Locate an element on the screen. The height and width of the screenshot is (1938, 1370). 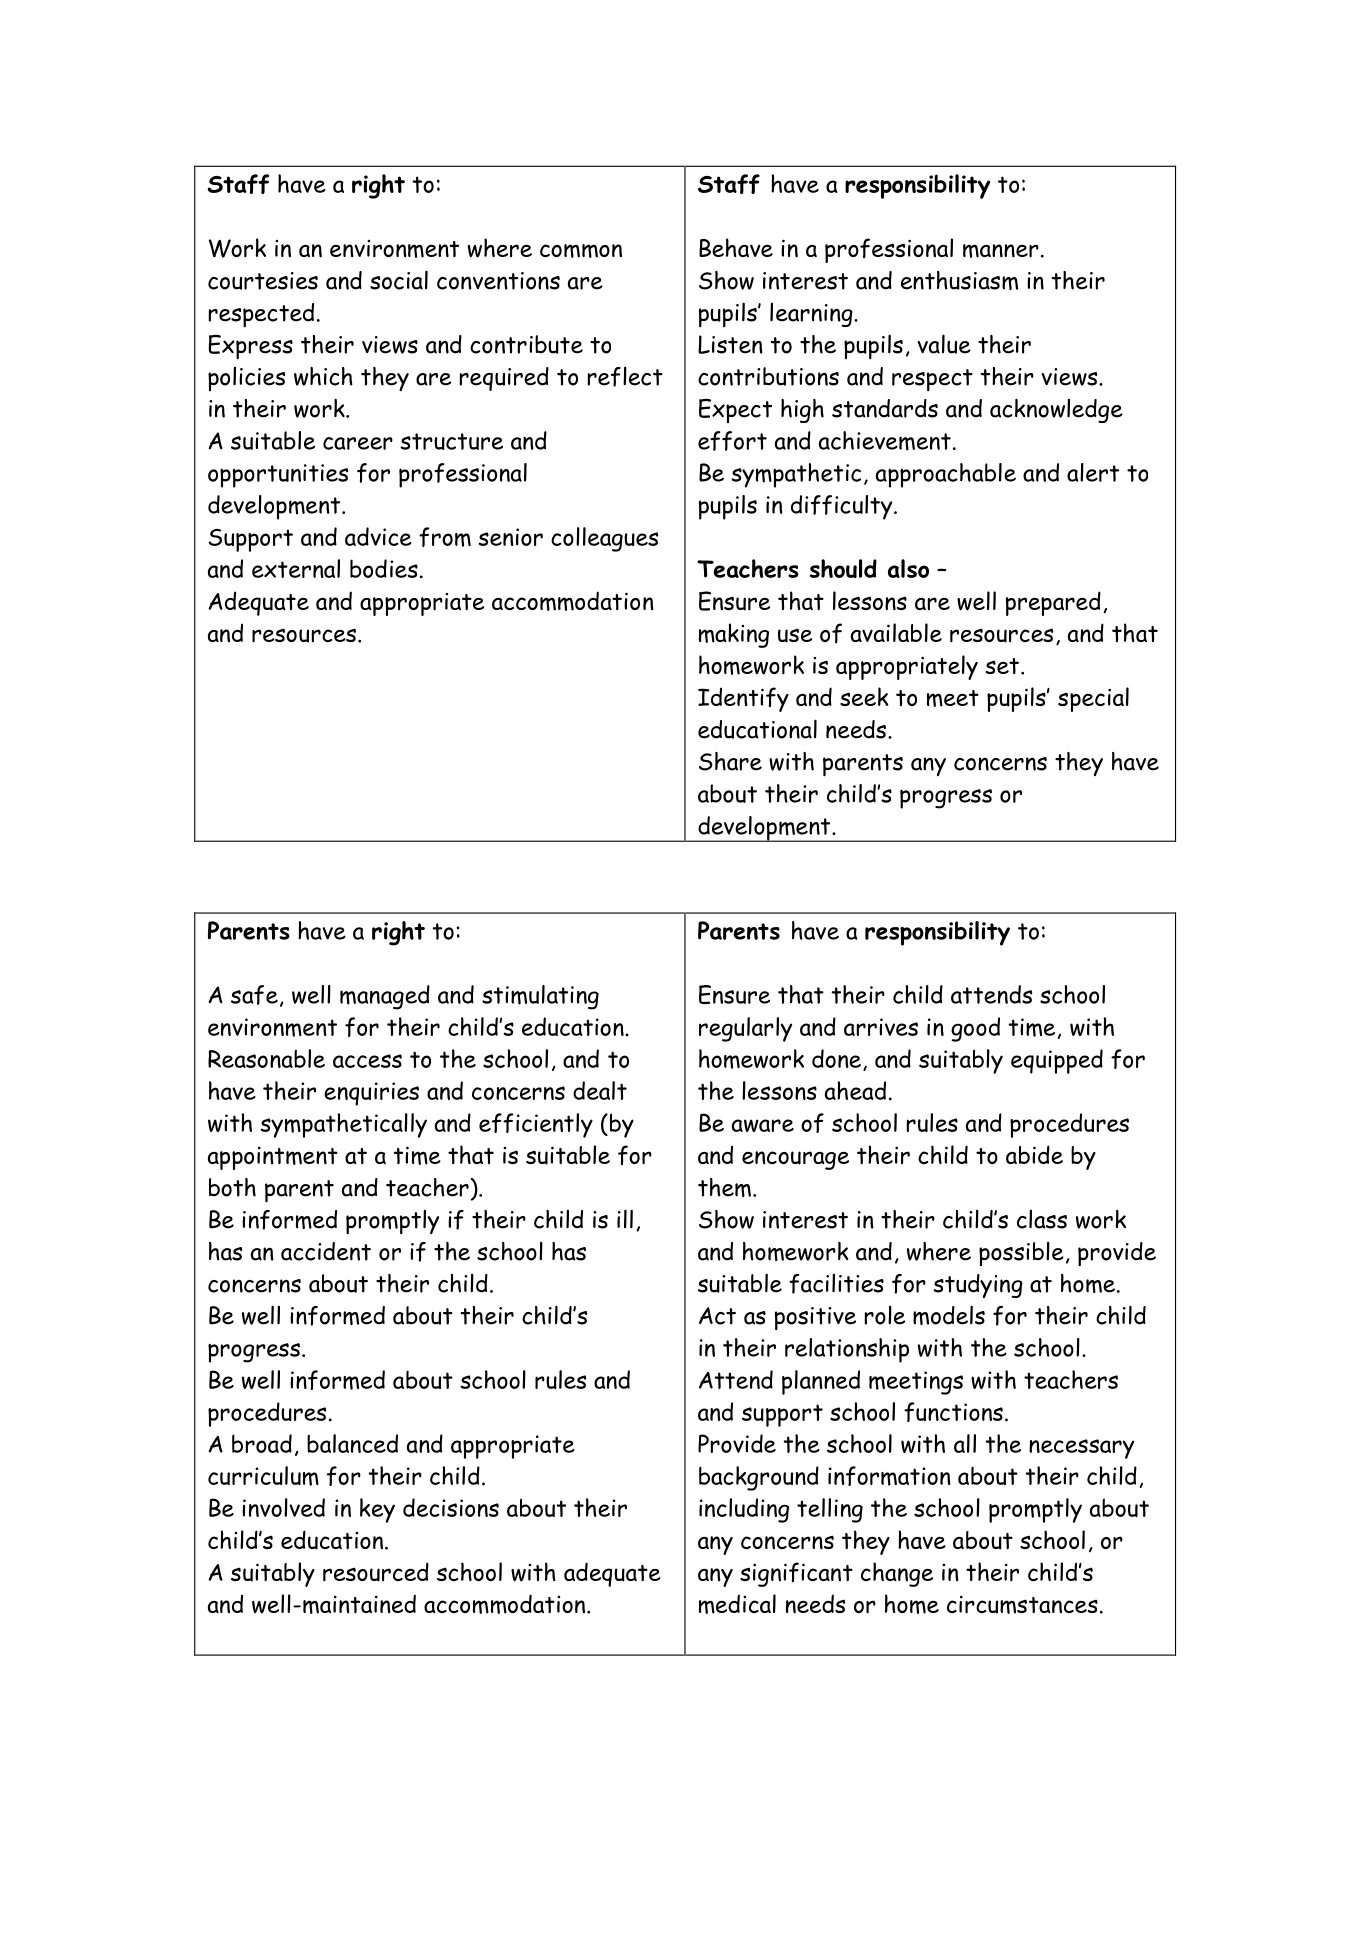
managed is located at coordinates (385, 997).
